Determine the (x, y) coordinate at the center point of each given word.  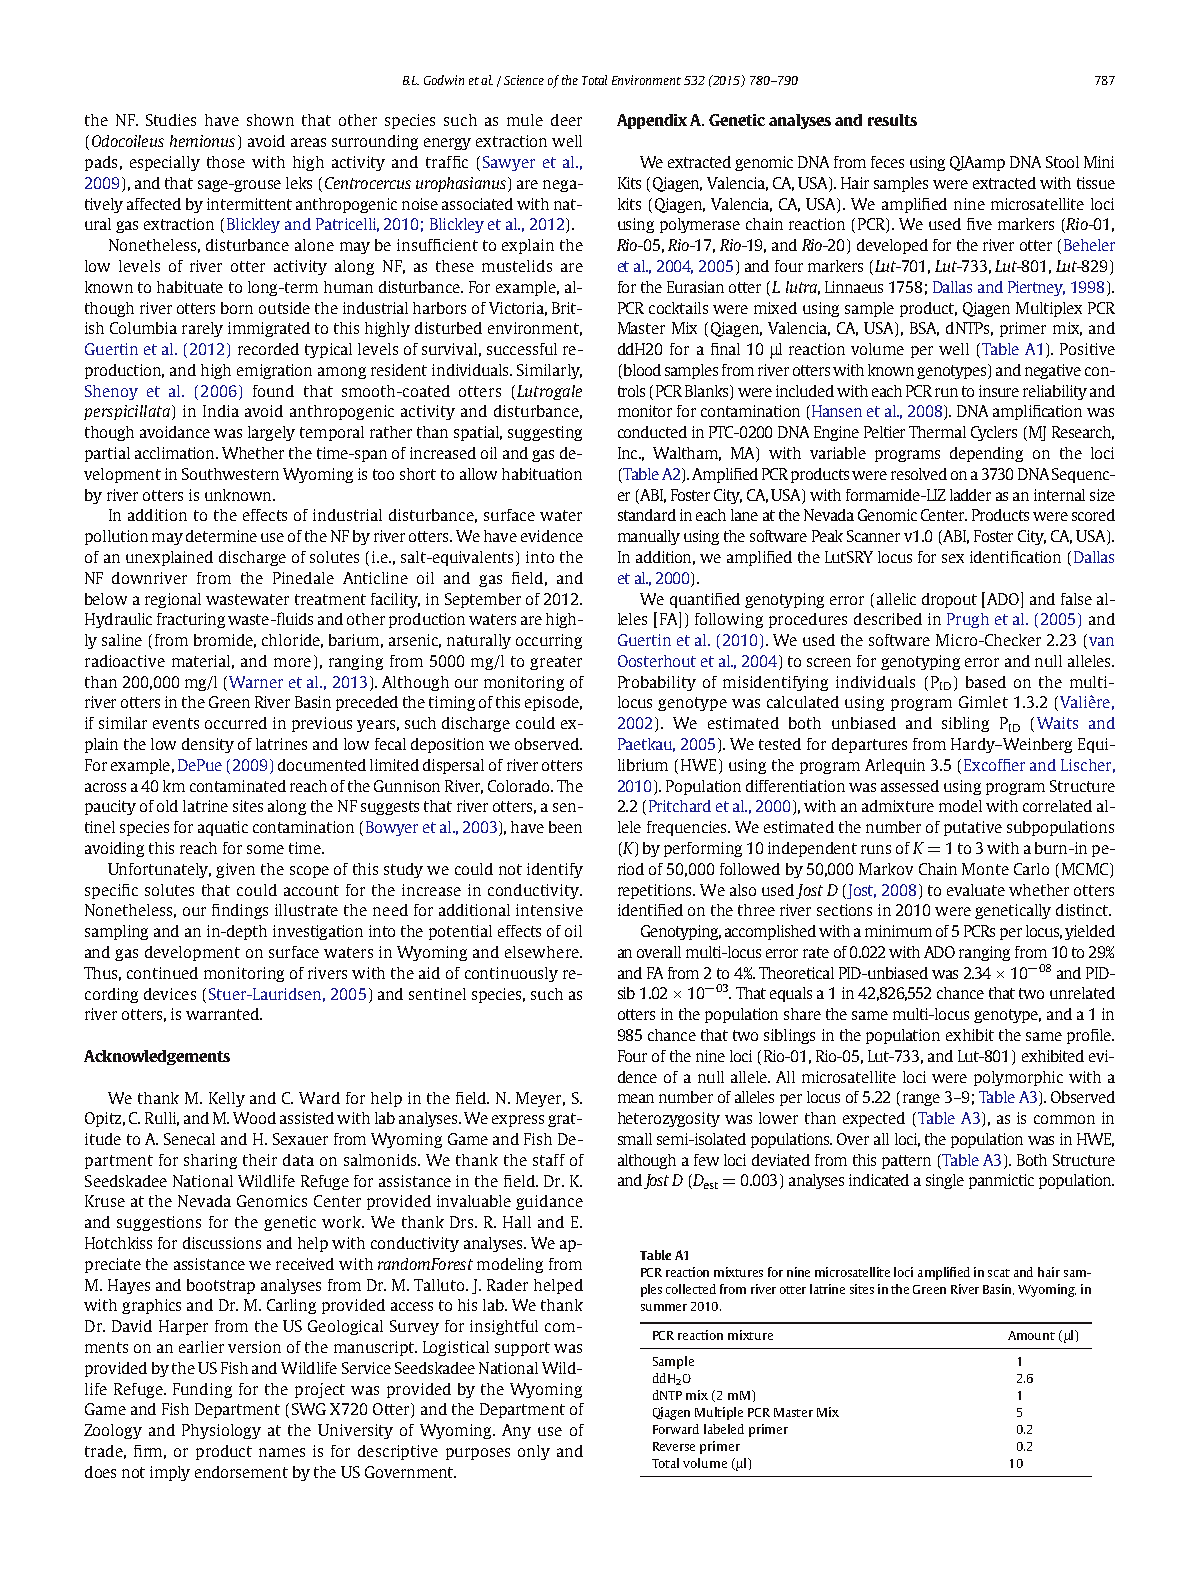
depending (986, 454)
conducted (652, 432)
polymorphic (1018, 1078)
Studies (171, 120)
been (565, 827)
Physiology (221, 1431)
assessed (910, 786)
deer (566, 120)
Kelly (227, 1099)
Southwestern (230, 474)
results (892, 120)
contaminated (238, 786)
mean (636, 1098)
